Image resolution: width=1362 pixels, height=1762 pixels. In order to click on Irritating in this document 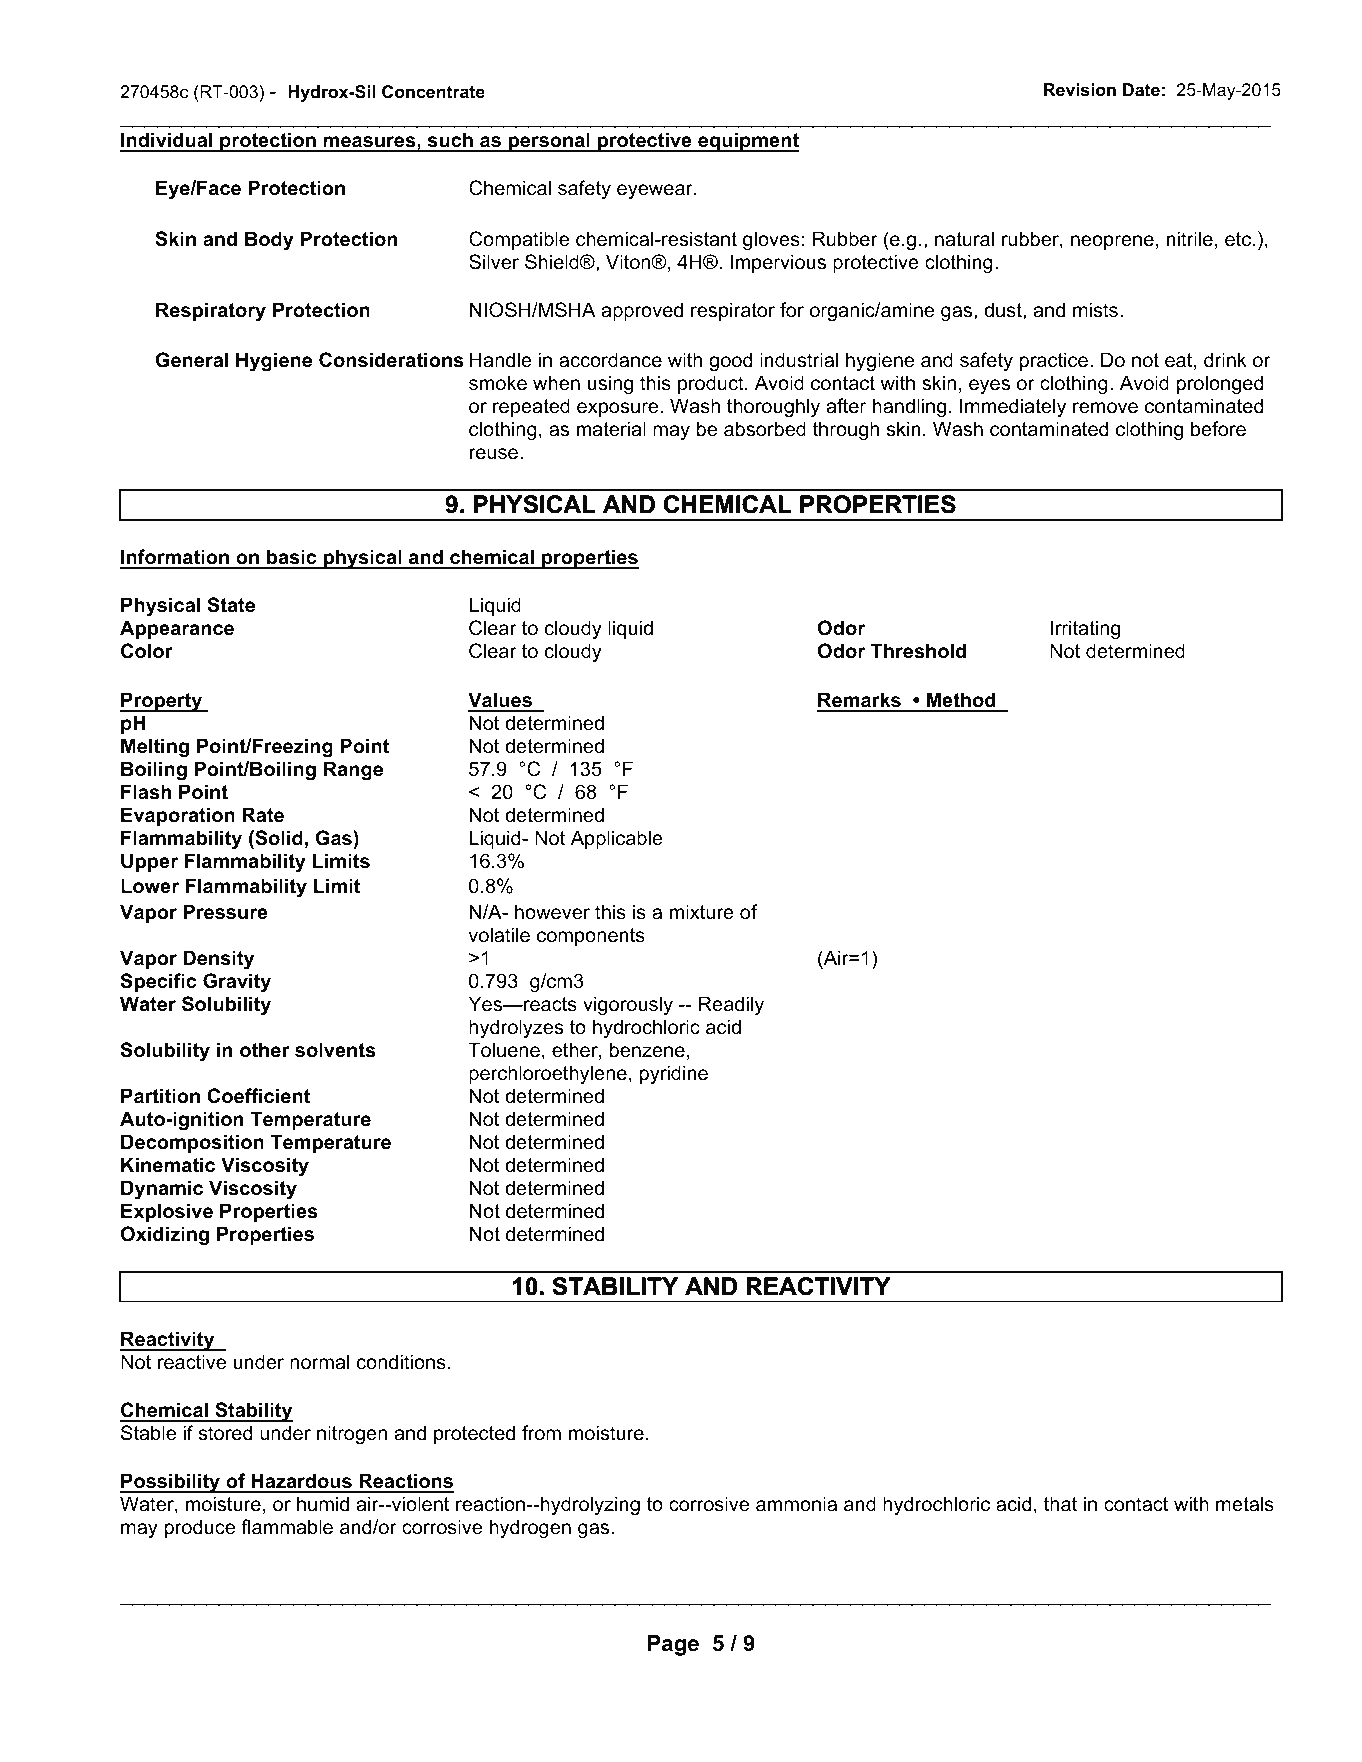, I will do `click(1085, 629)`.
